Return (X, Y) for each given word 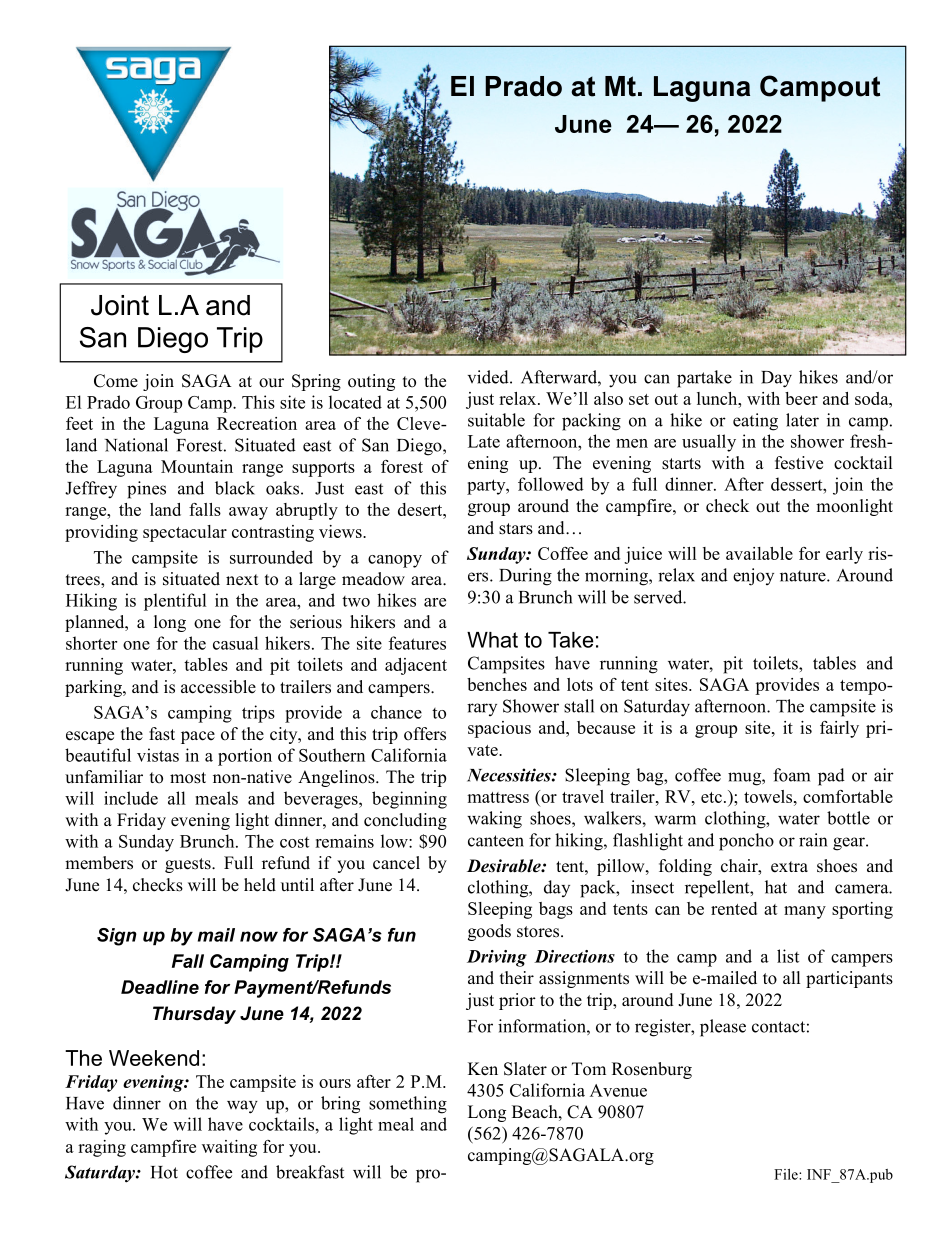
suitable (496, 420)
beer (801, 398)
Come (116, 381)
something (408, 1105)
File (787, 1174)
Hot (164, 1172)
